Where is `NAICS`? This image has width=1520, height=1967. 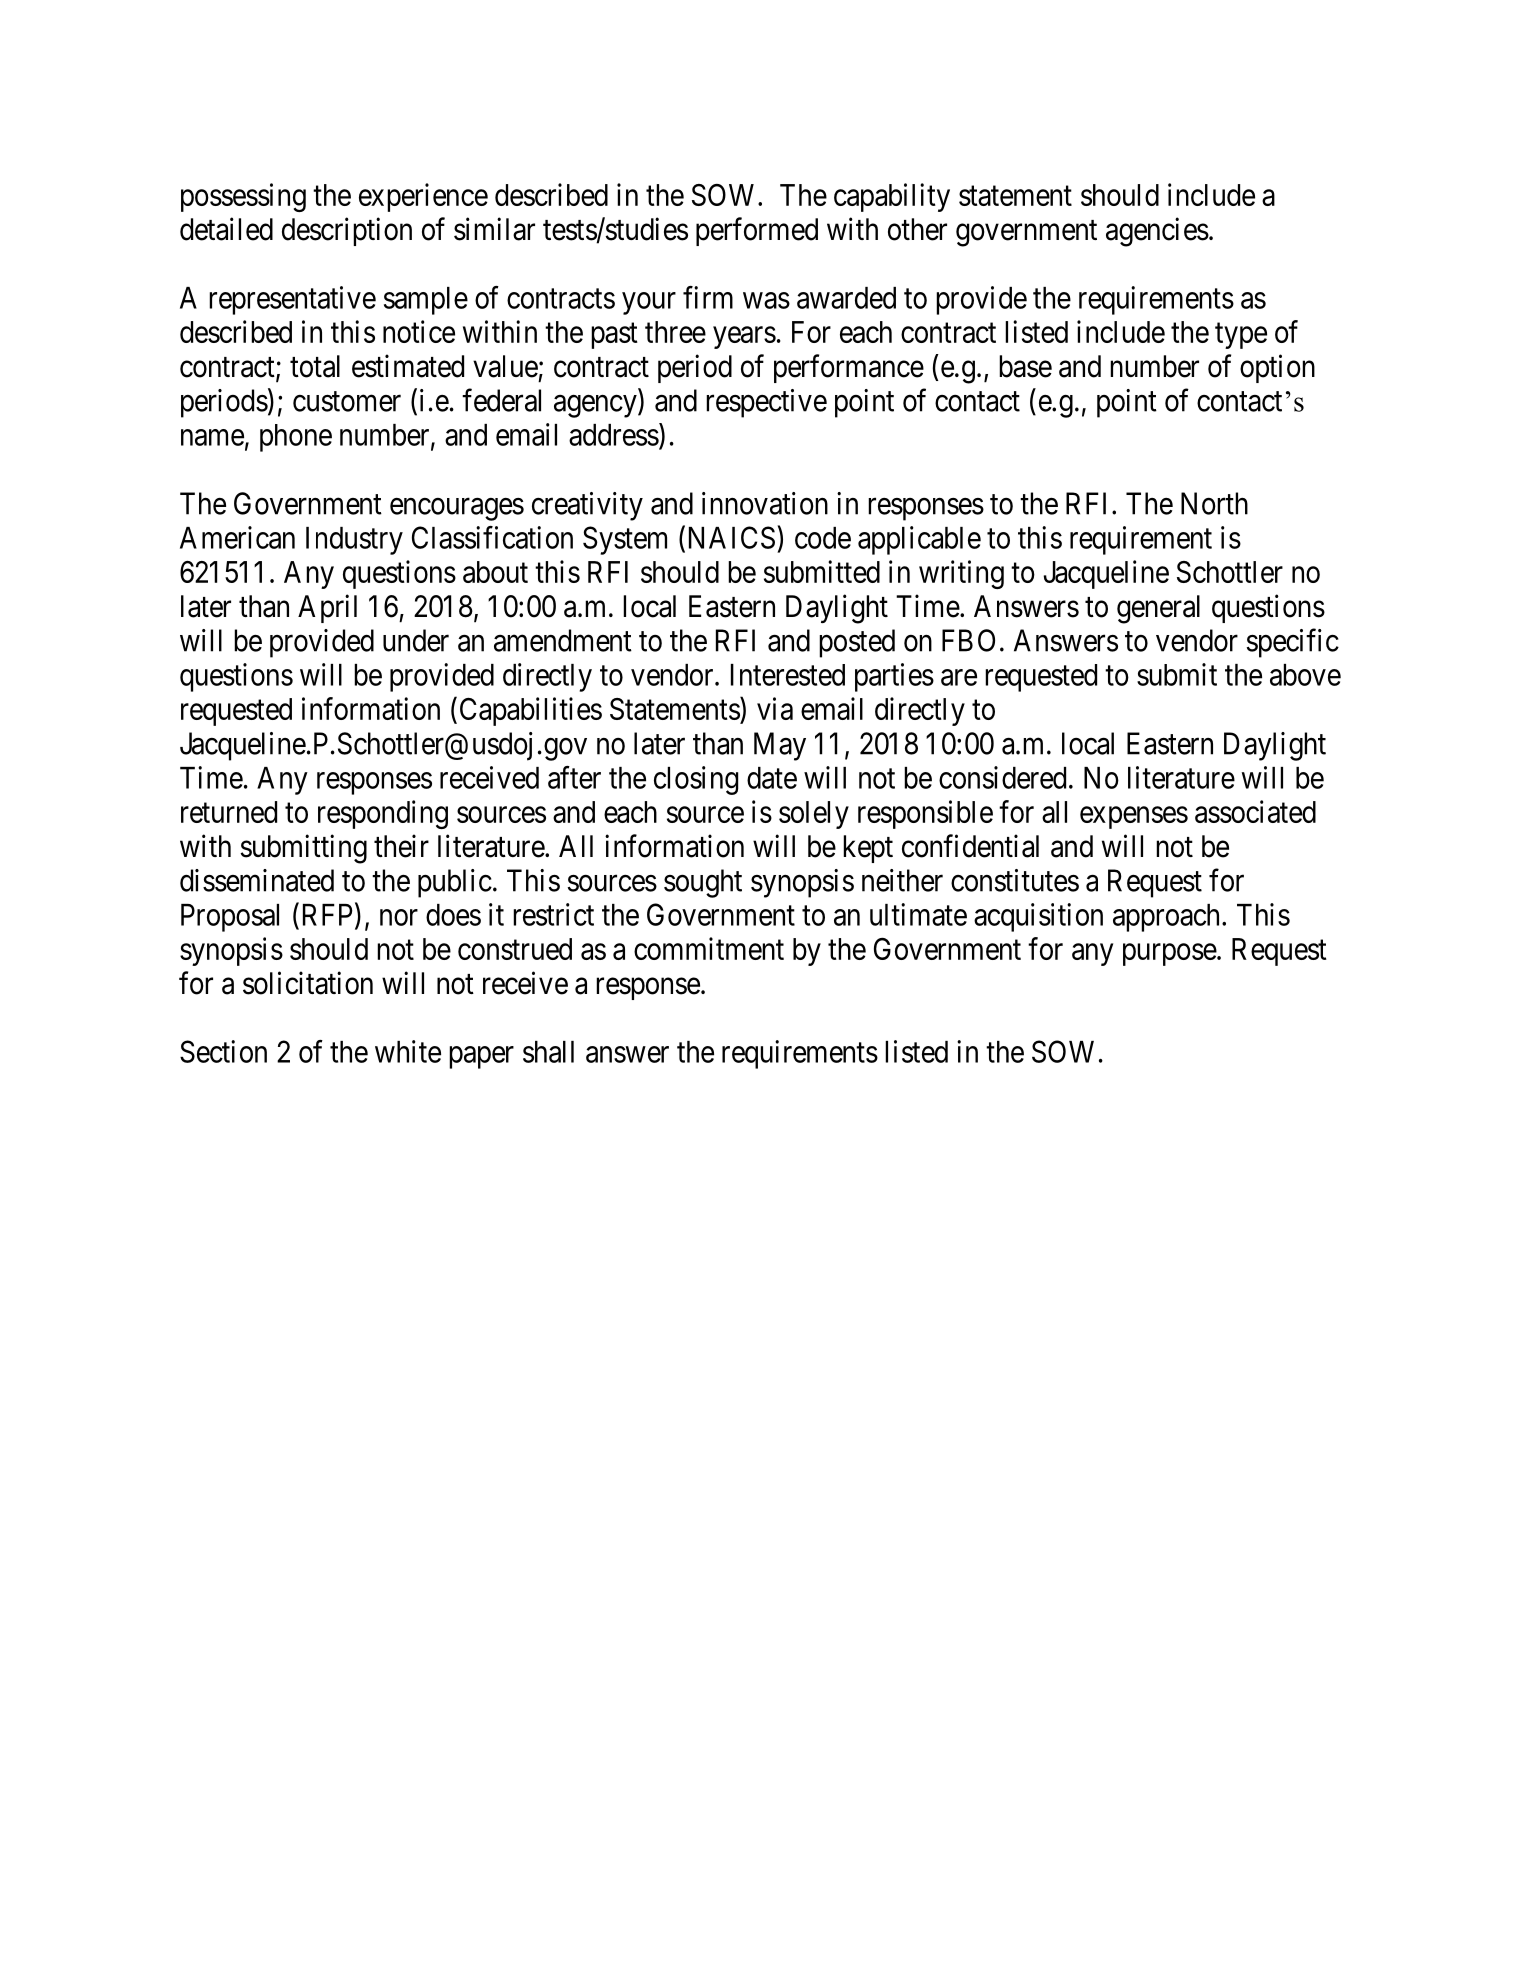
NAICS is located at coordinates (732, 537).
